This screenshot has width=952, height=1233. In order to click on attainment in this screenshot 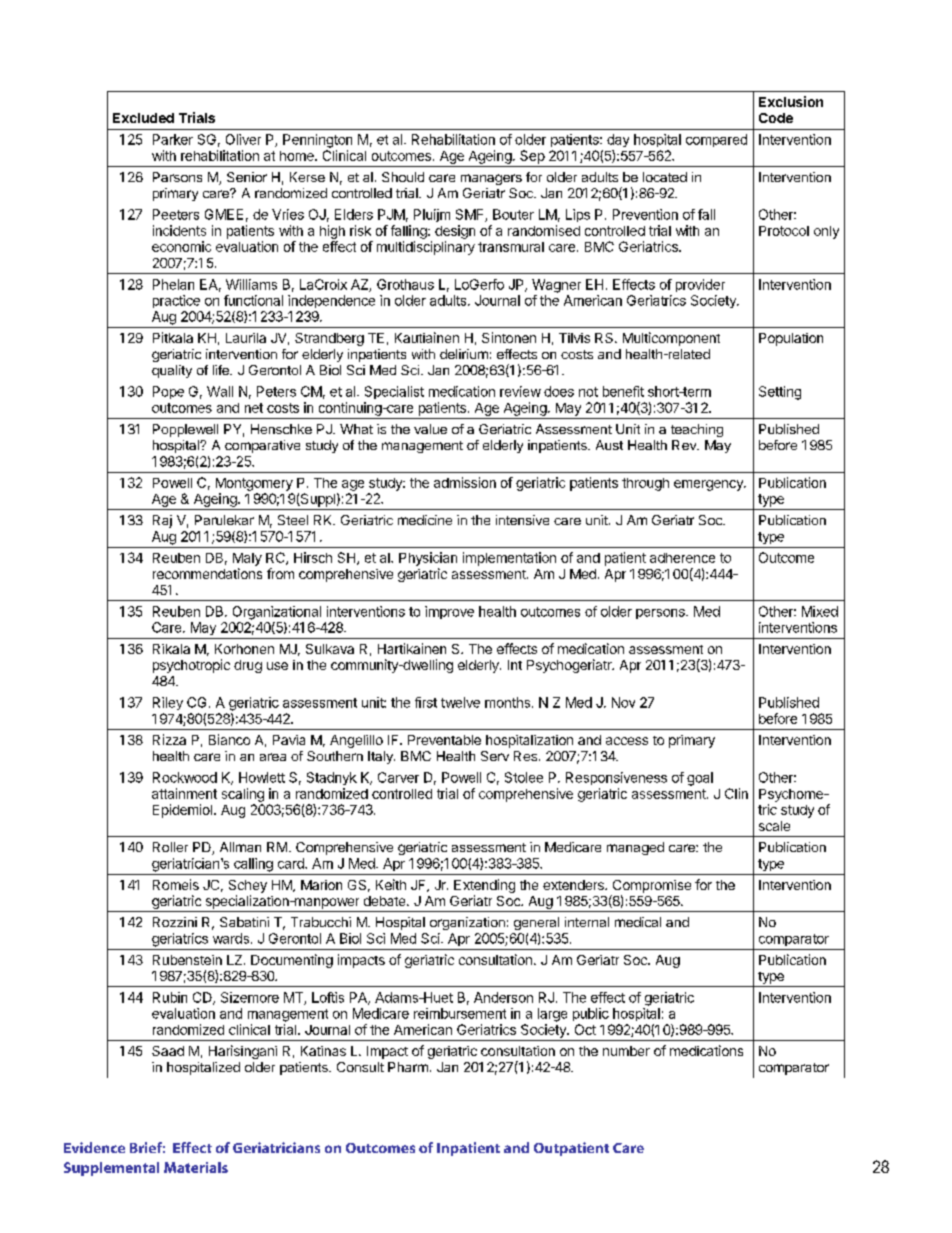, I will do `click(184, 793)`.
